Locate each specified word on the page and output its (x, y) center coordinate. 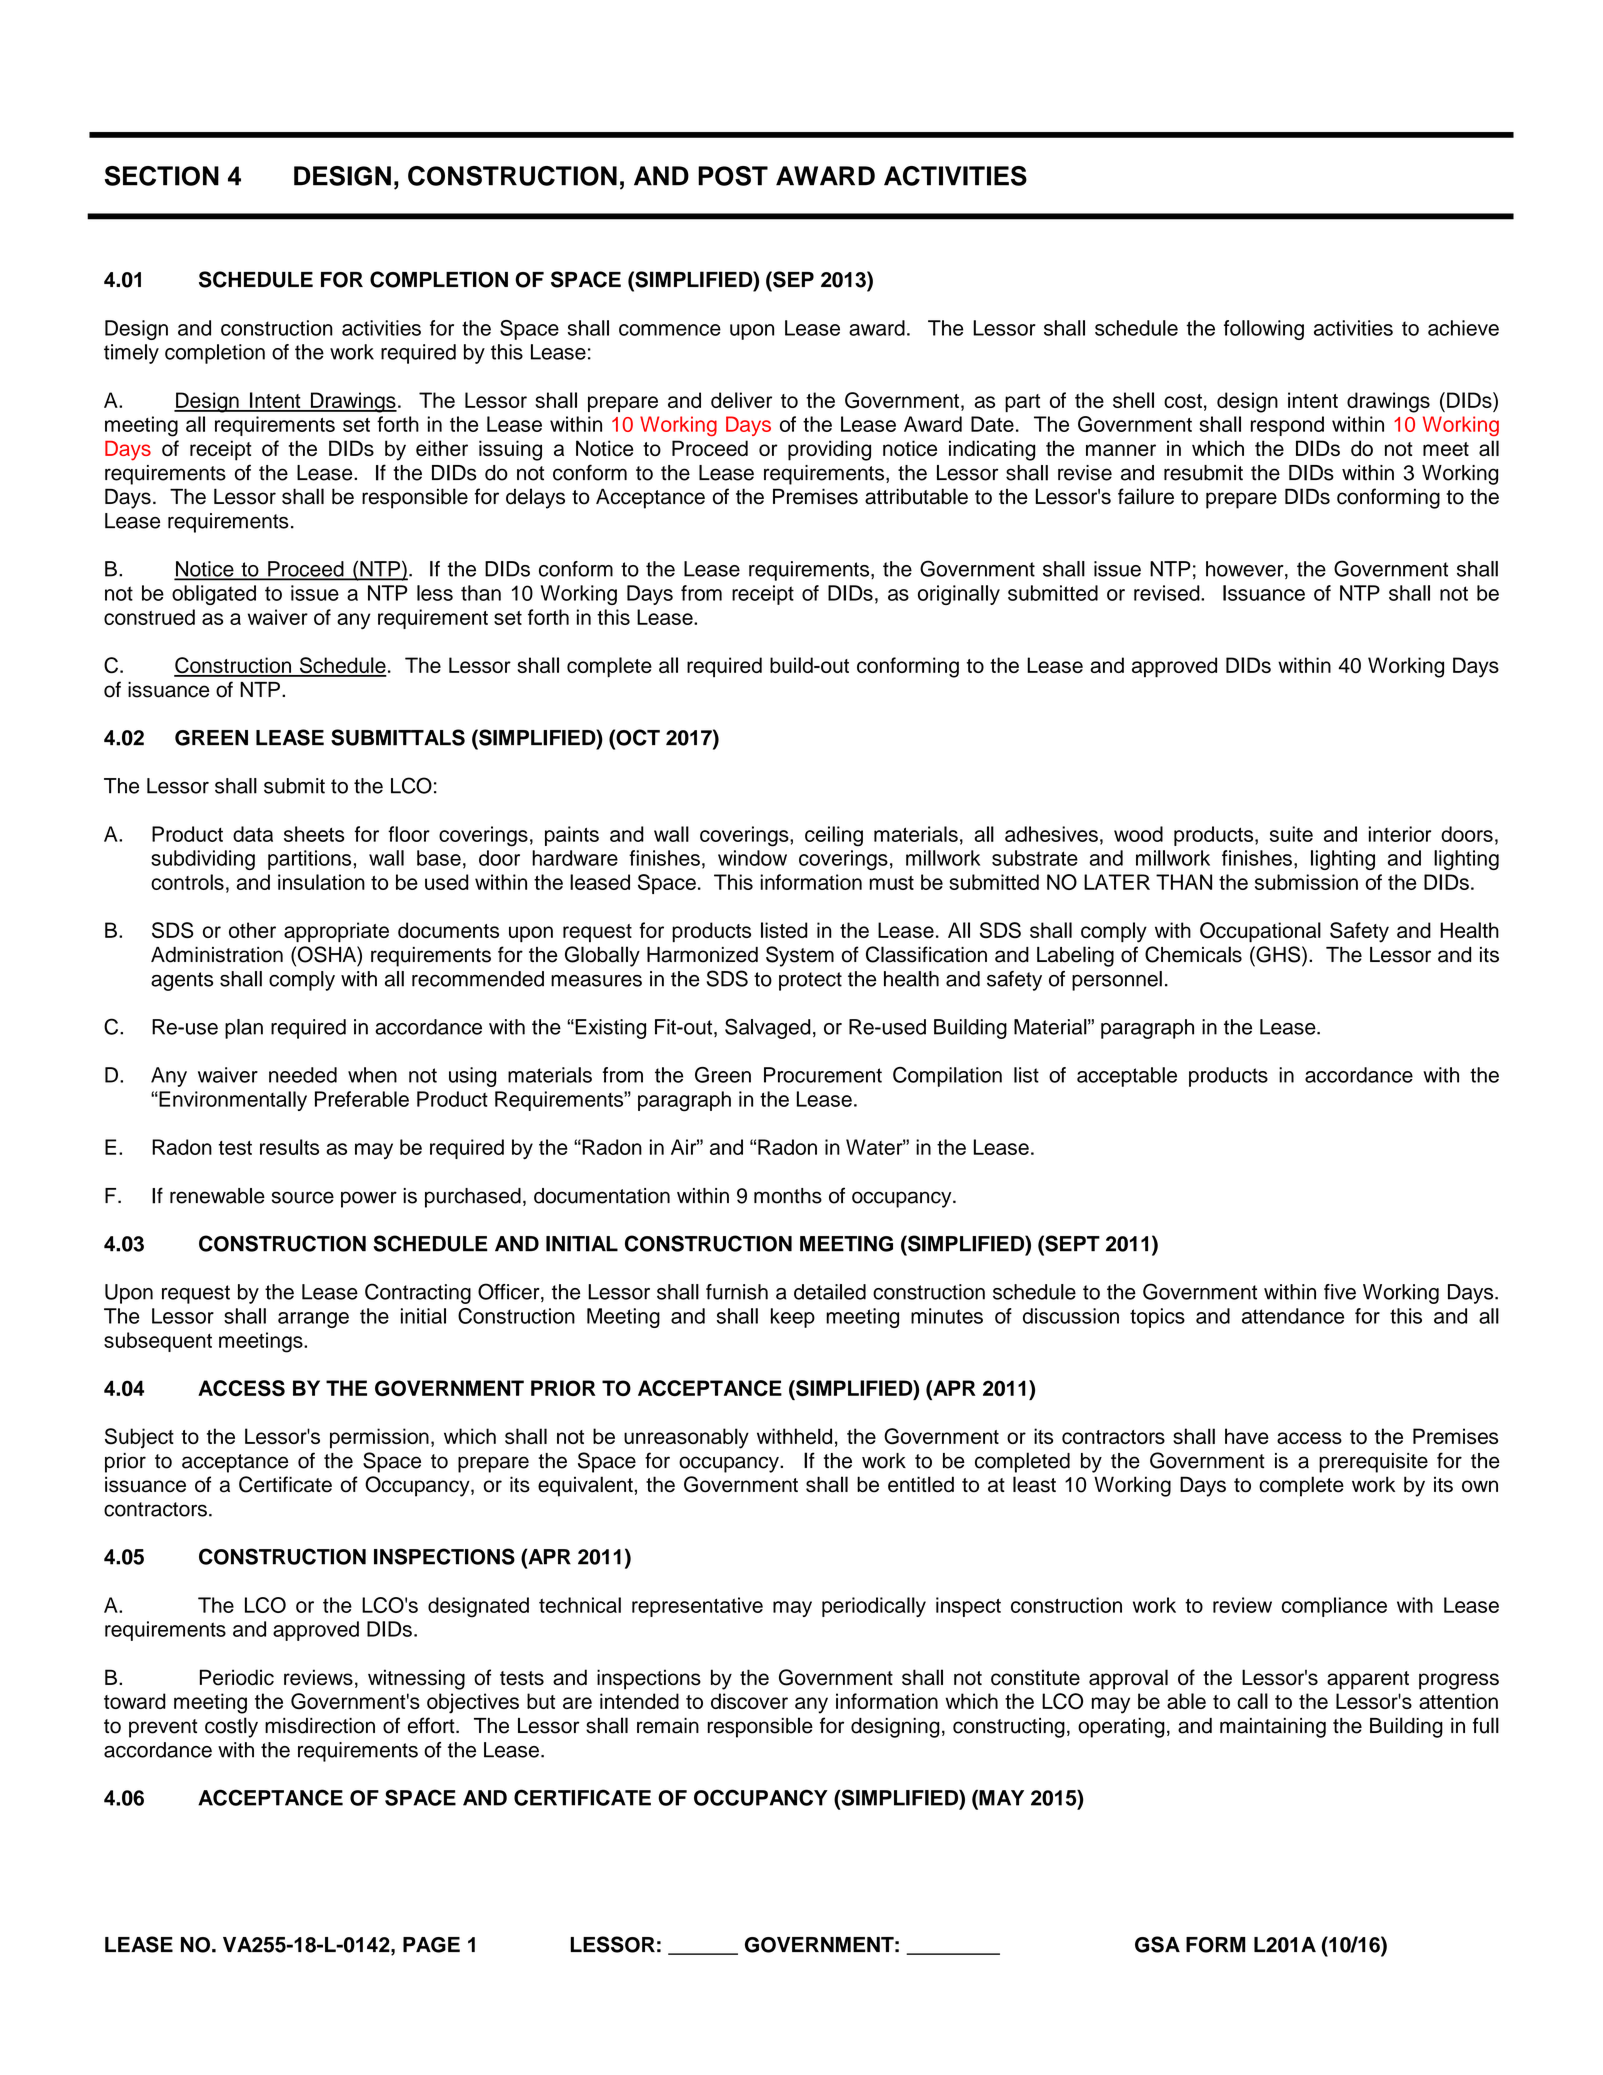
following (1264, 330)
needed (303, 1075)
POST (733, 176)
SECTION (162, 176)
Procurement (823, 1075)
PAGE (431, 1945)
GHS (1278, 954)
